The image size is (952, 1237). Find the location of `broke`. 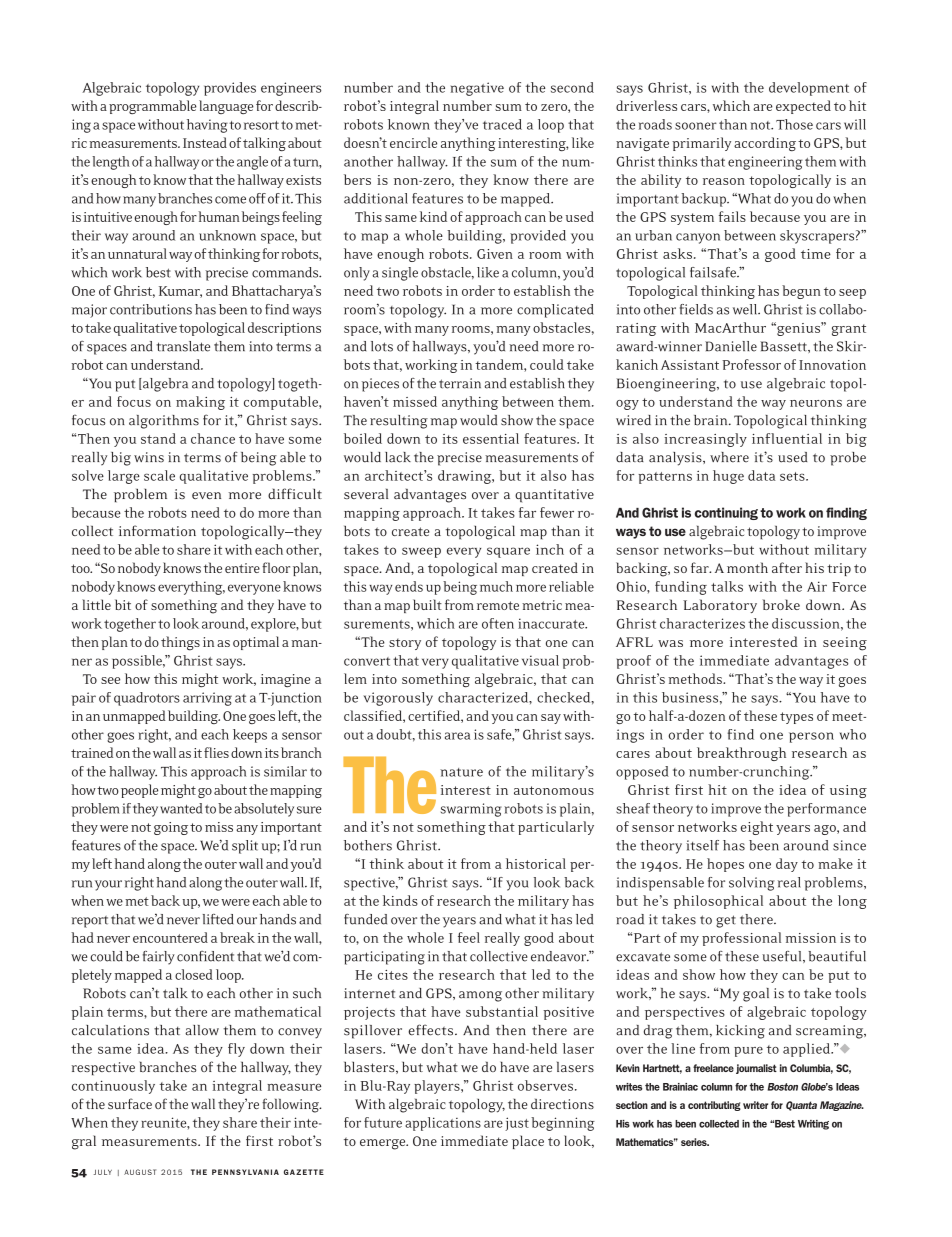

broke is located at coordinates (781, 604).
